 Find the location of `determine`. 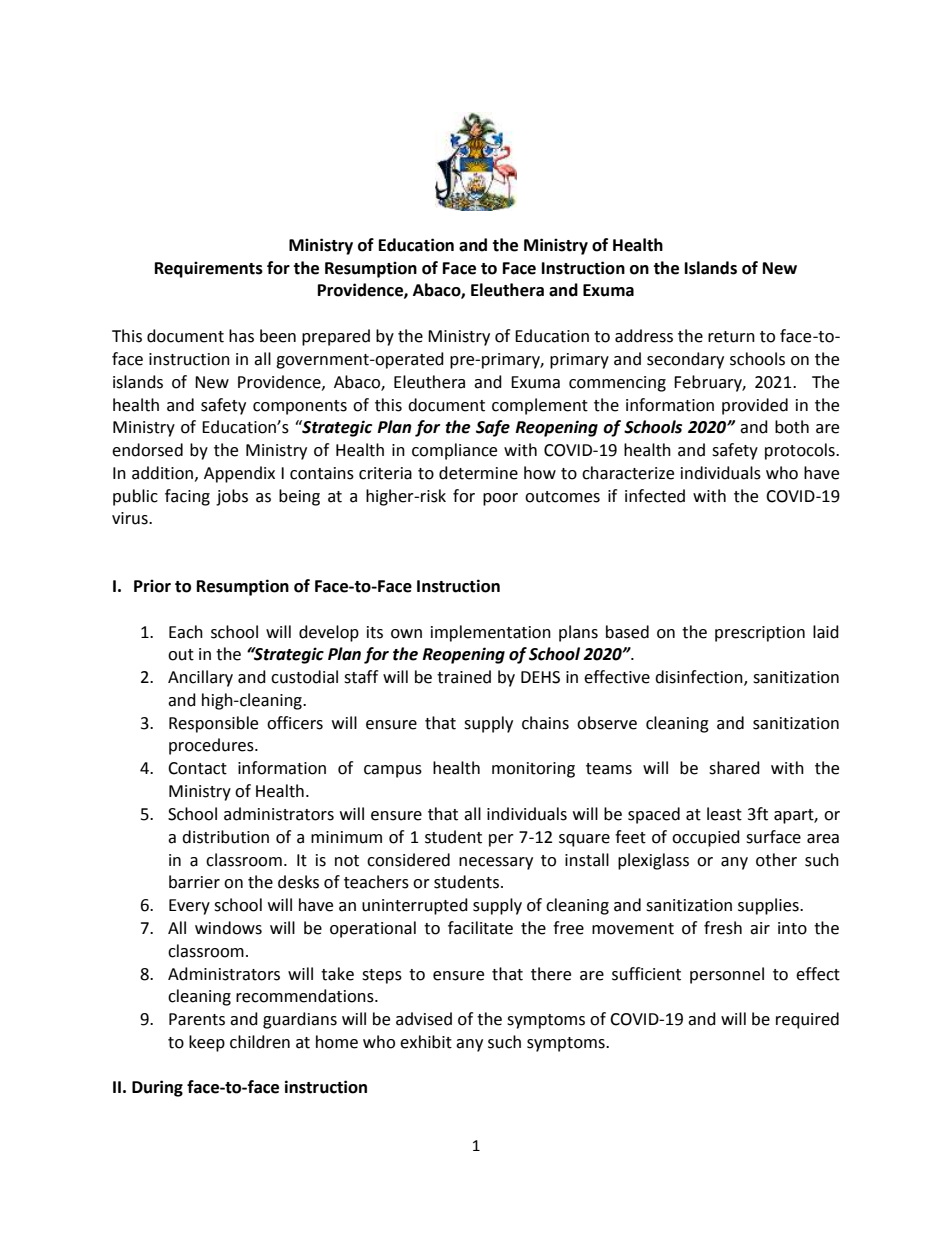

determine is located at coordinates (478, 473).
